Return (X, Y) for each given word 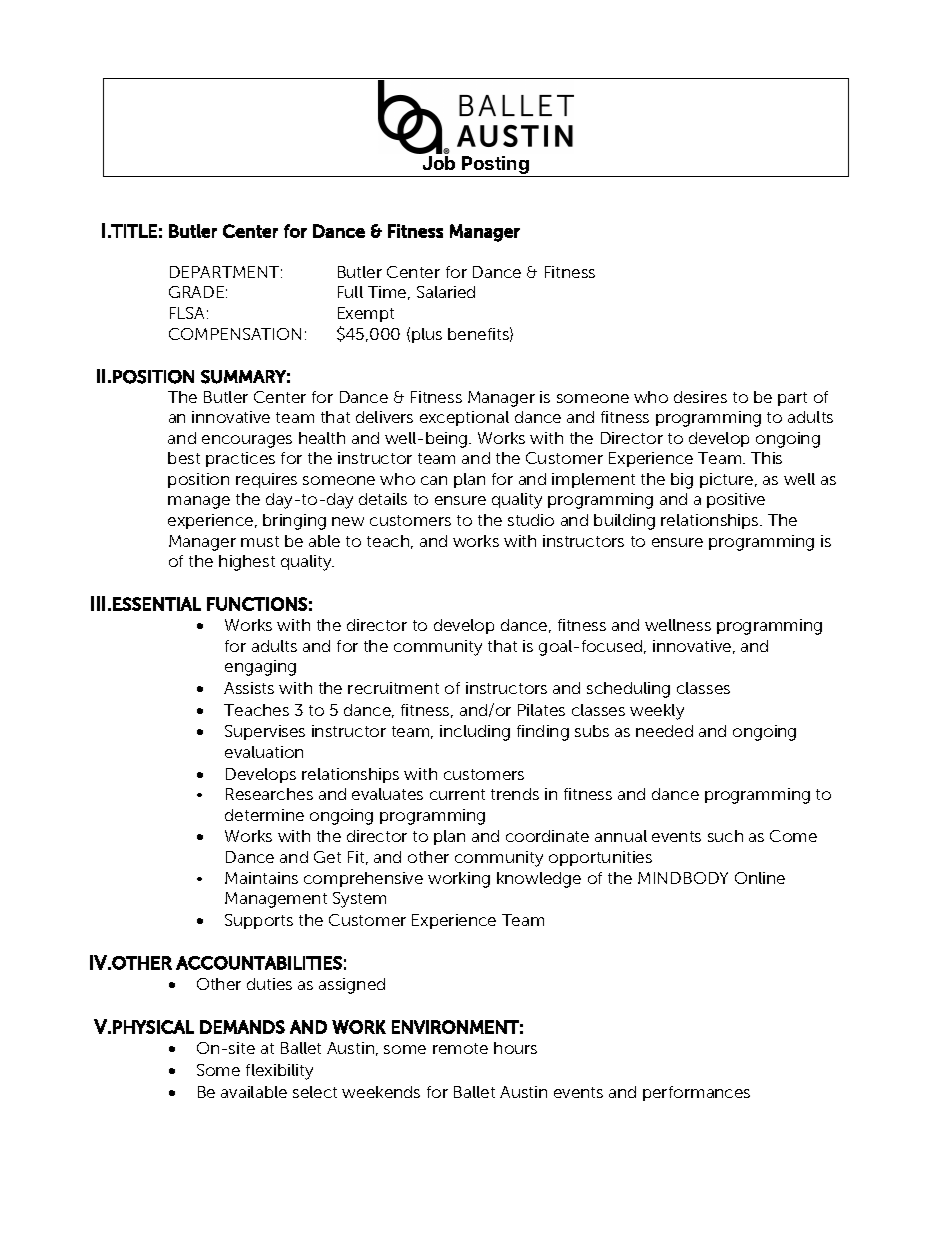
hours (515, 1048)
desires (700, 397)
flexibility (279, 1072)
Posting (495, 166)
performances (696, 1093)
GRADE (196, 292)
